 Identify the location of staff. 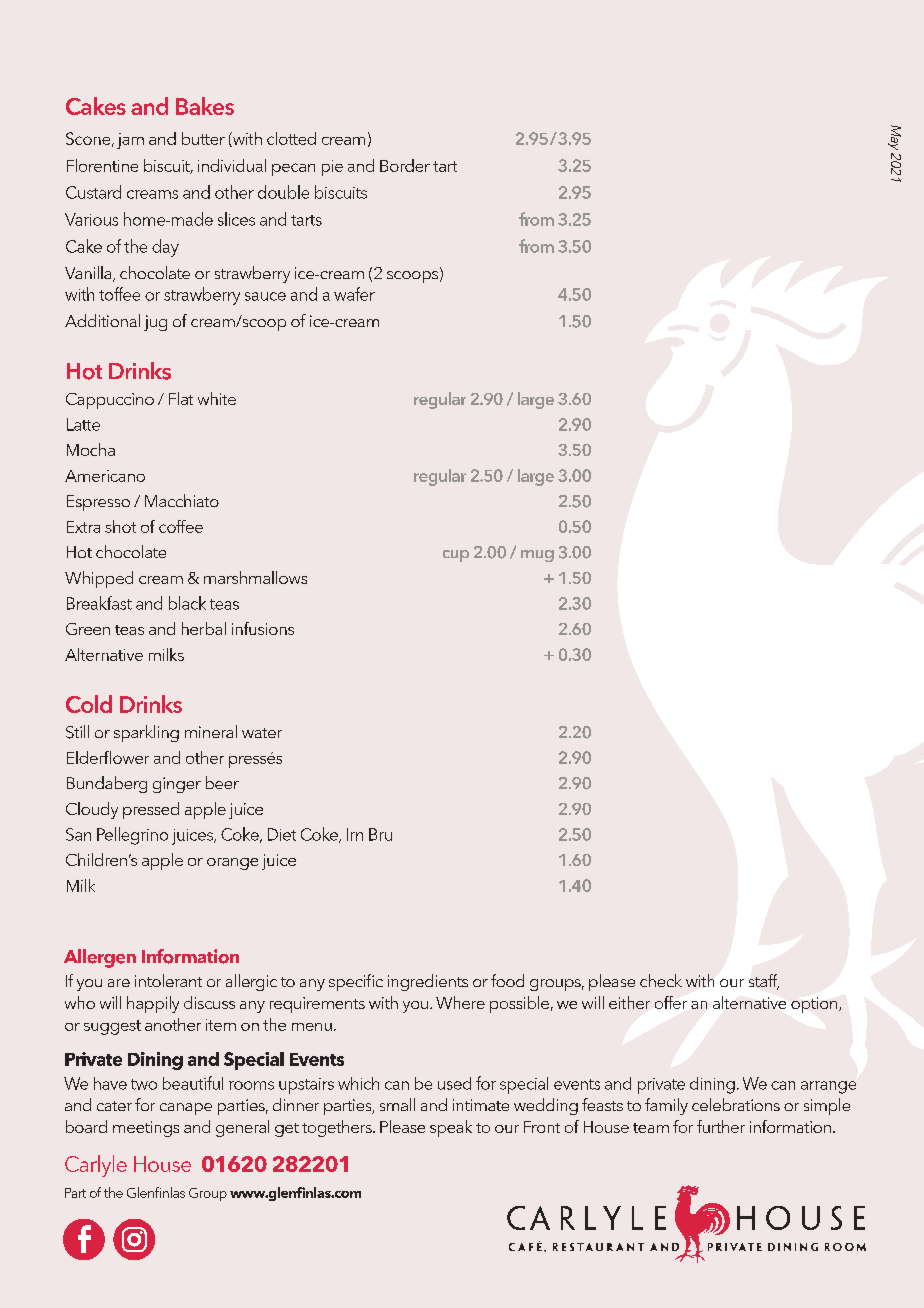
(764, 982).
